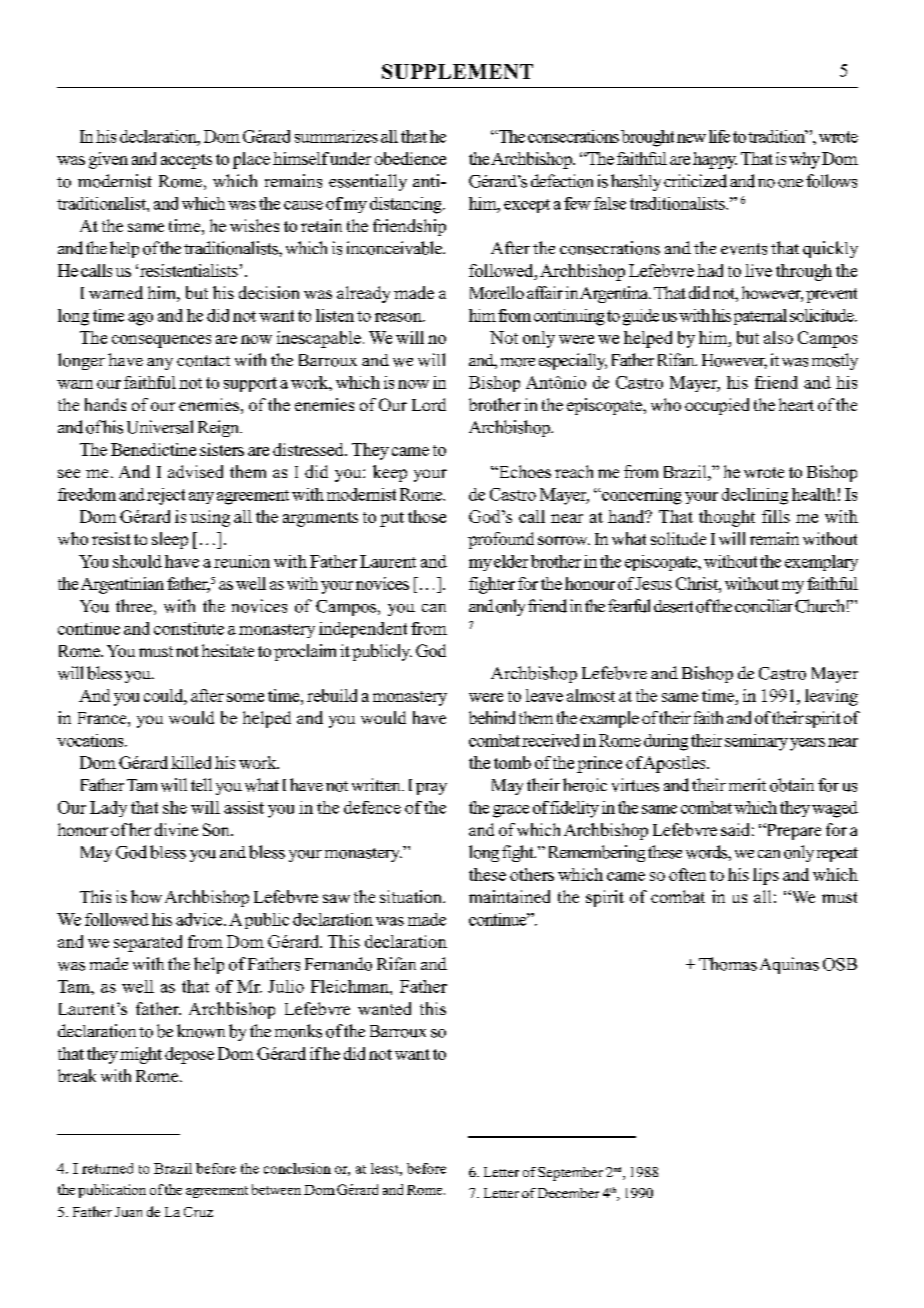 This screenshot has height=1308, width=924. What do you see at coordinates (766, 876) in the screenshot?
I see `lips` at bounding box center [766, 876].
